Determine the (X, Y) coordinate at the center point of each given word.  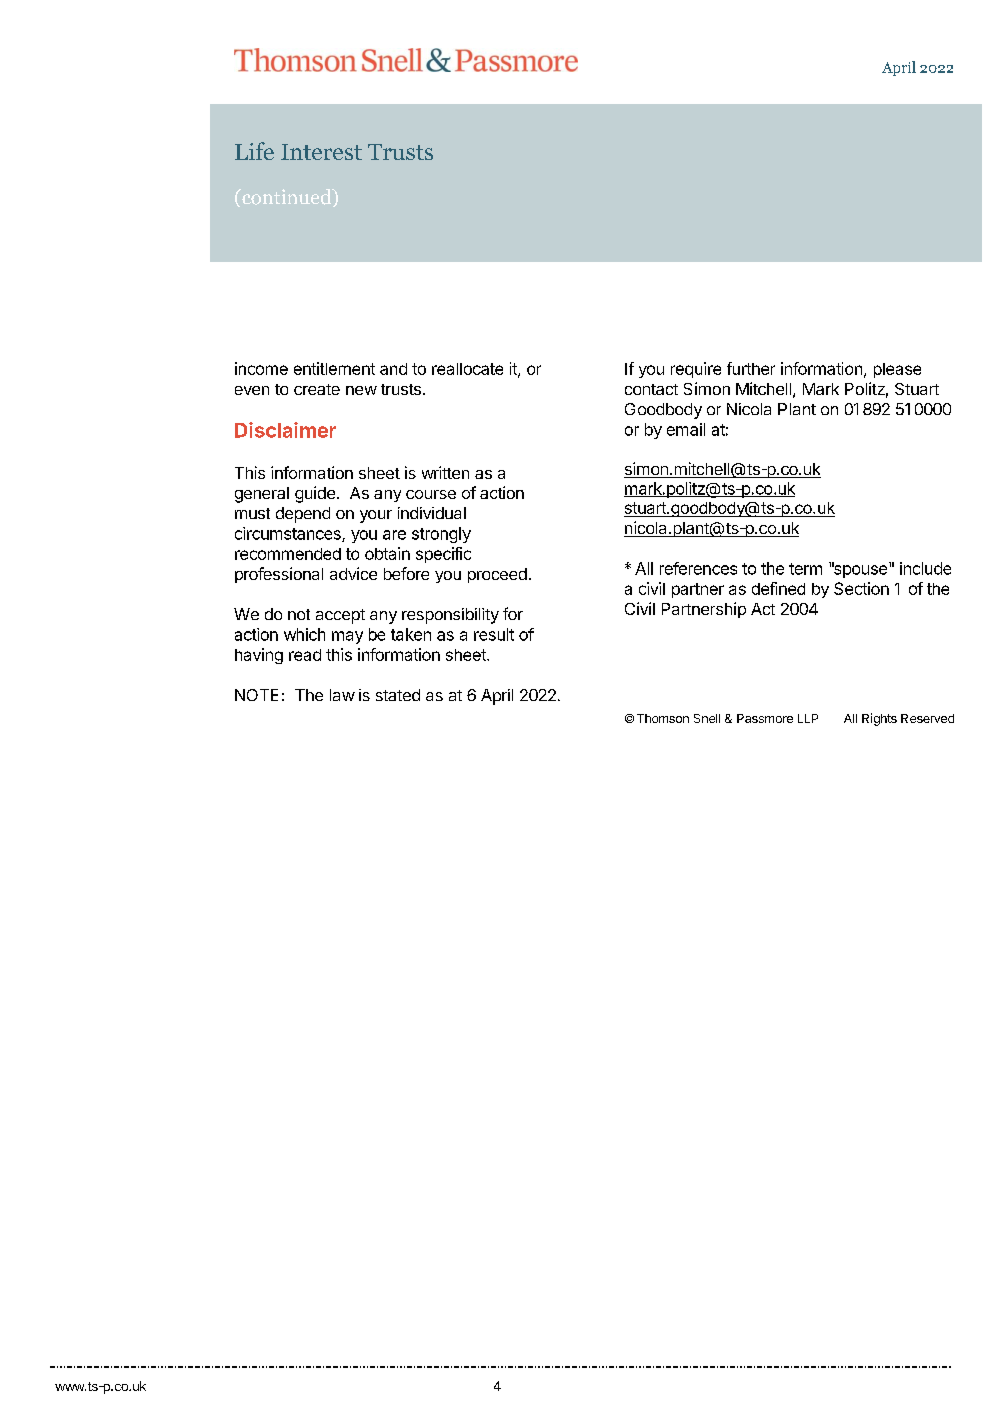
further (751, 368)
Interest (321, 152)
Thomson (663, 718)
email (686, 429)
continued (287, 198)
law (342, 695)
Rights (879, 719)
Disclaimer (285, 430)
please (897, 370)
